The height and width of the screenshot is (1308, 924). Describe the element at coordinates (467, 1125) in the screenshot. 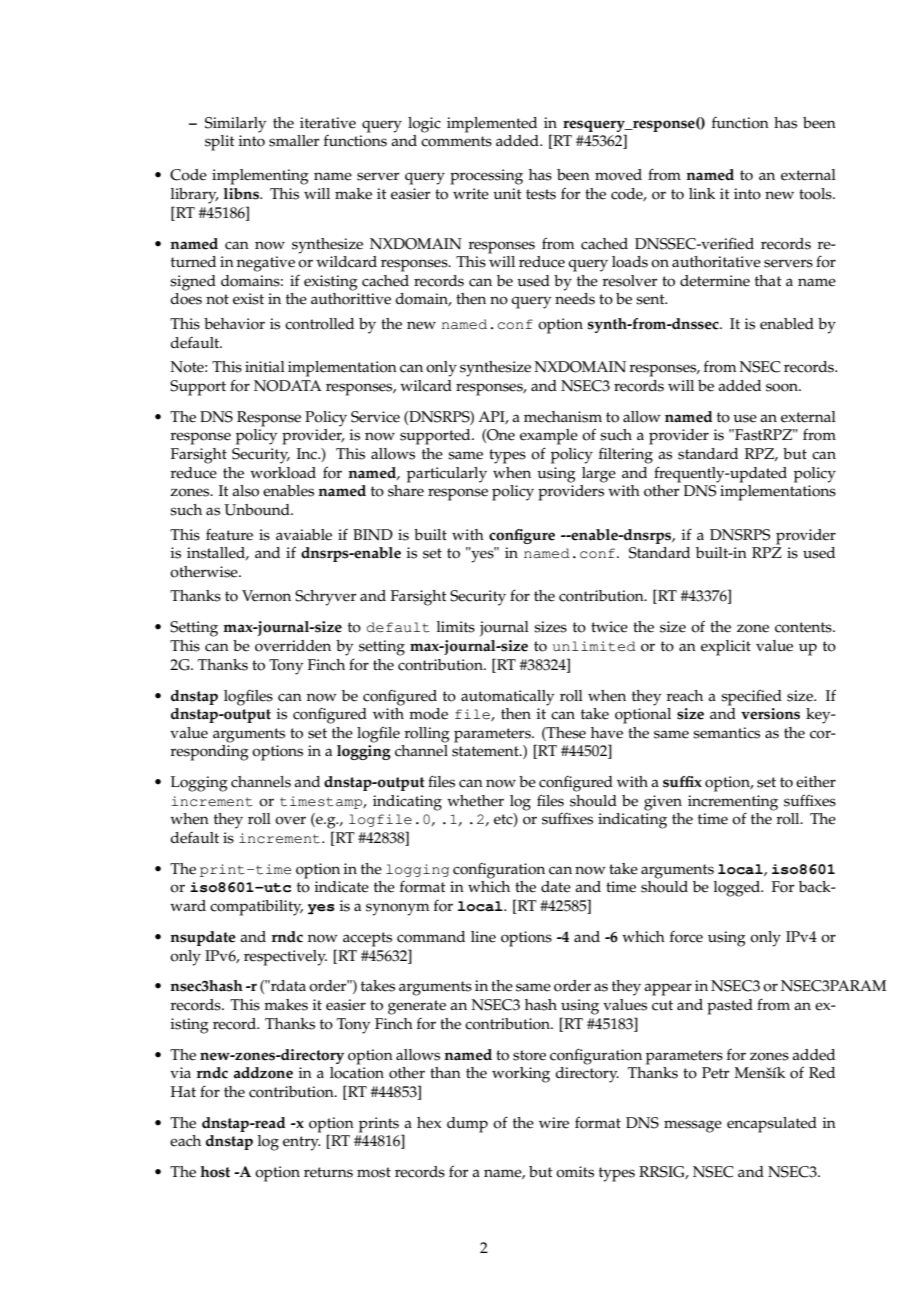

I see `dump` at that location.
